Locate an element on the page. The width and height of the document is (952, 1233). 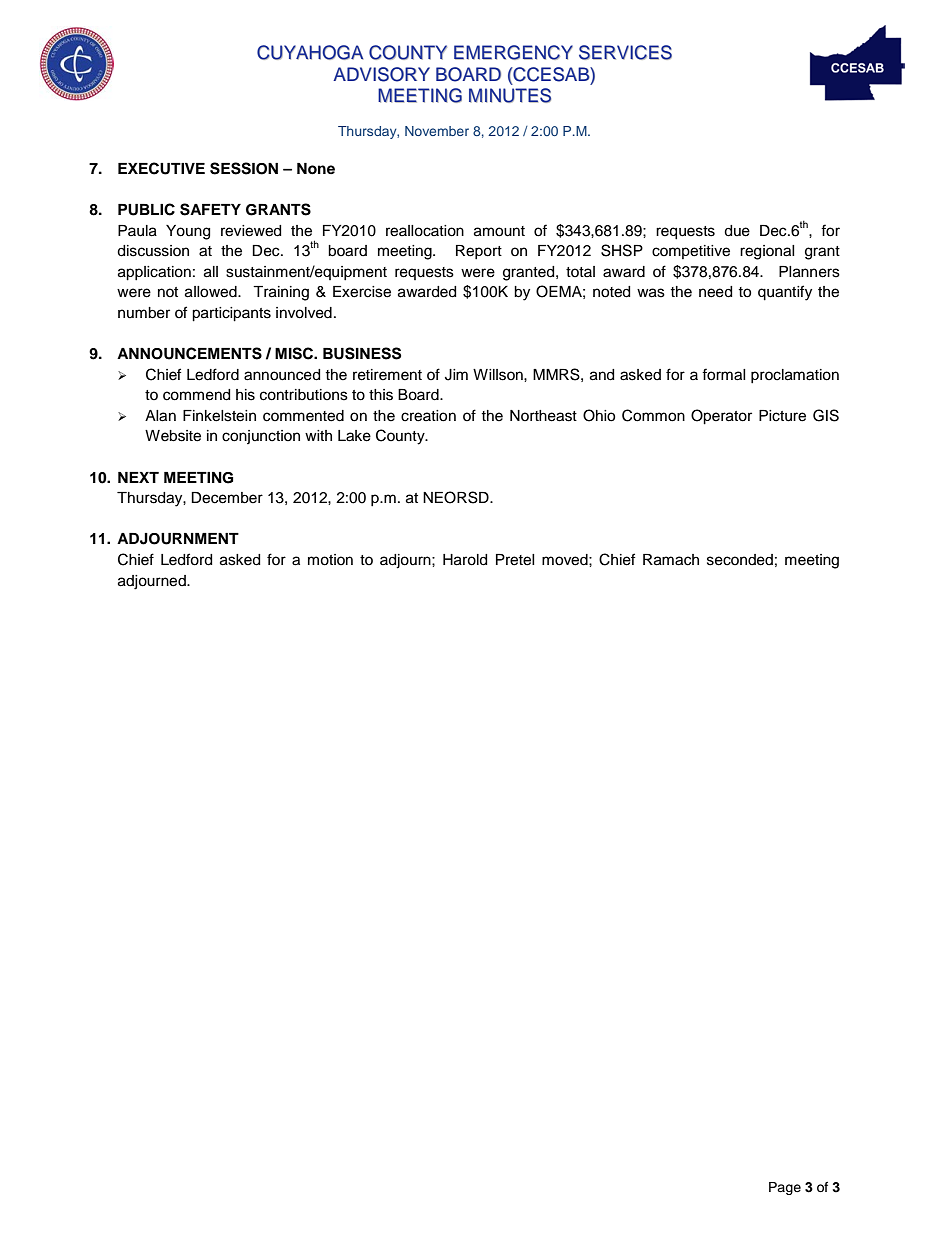
Harold is located at coordinates (465, 560).
